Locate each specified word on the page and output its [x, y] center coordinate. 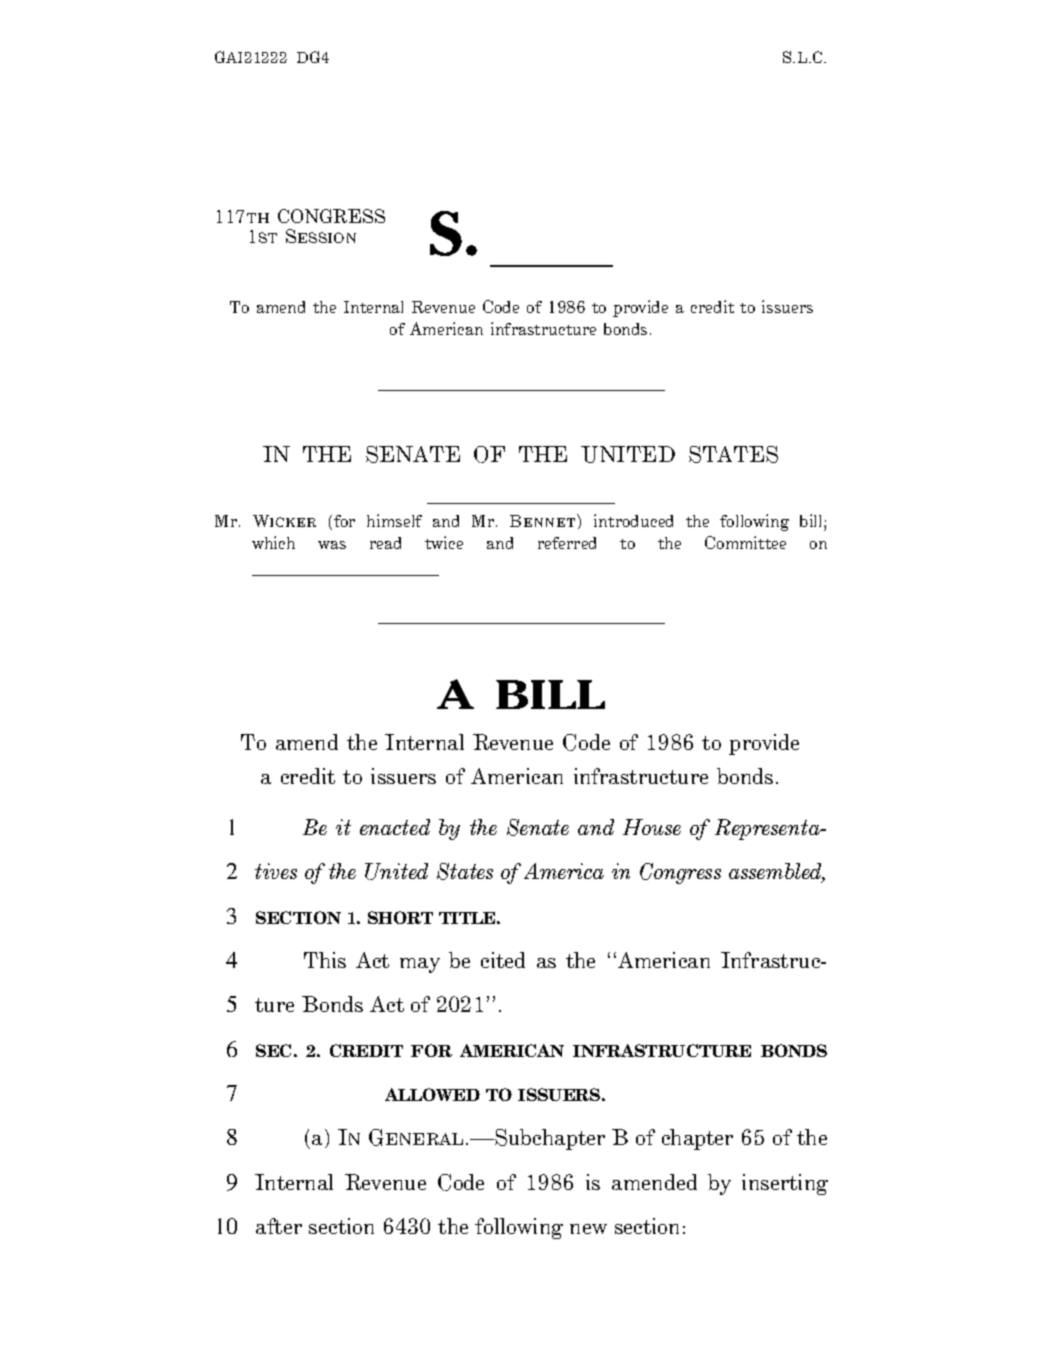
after [279, 1226]
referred [567, 543]
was [332, 545]
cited [503, 960]
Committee [745, 542]
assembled [777, 873]
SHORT [400, 917]
